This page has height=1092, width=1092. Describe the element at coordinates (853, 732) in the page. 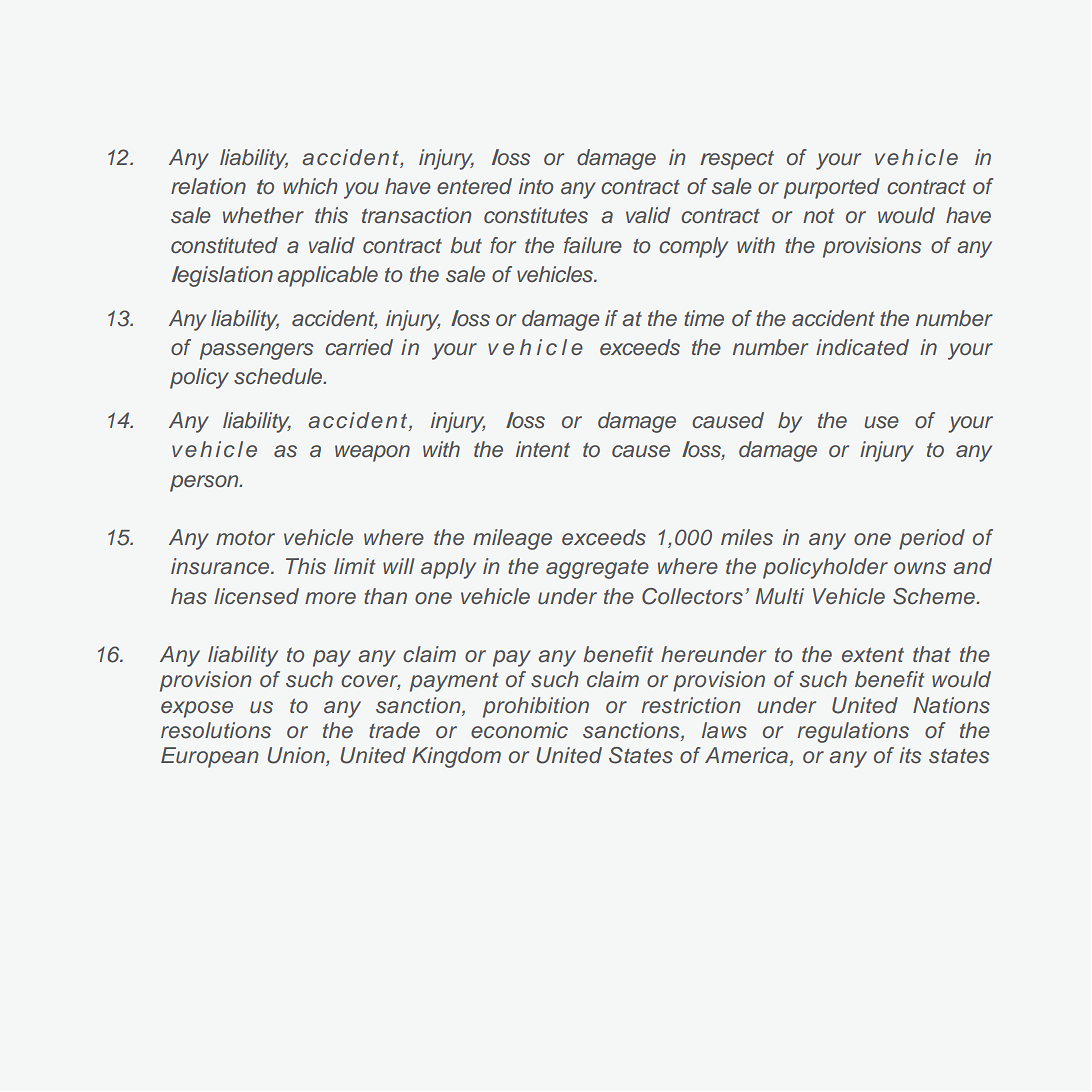

I see `regulations` at that location.
